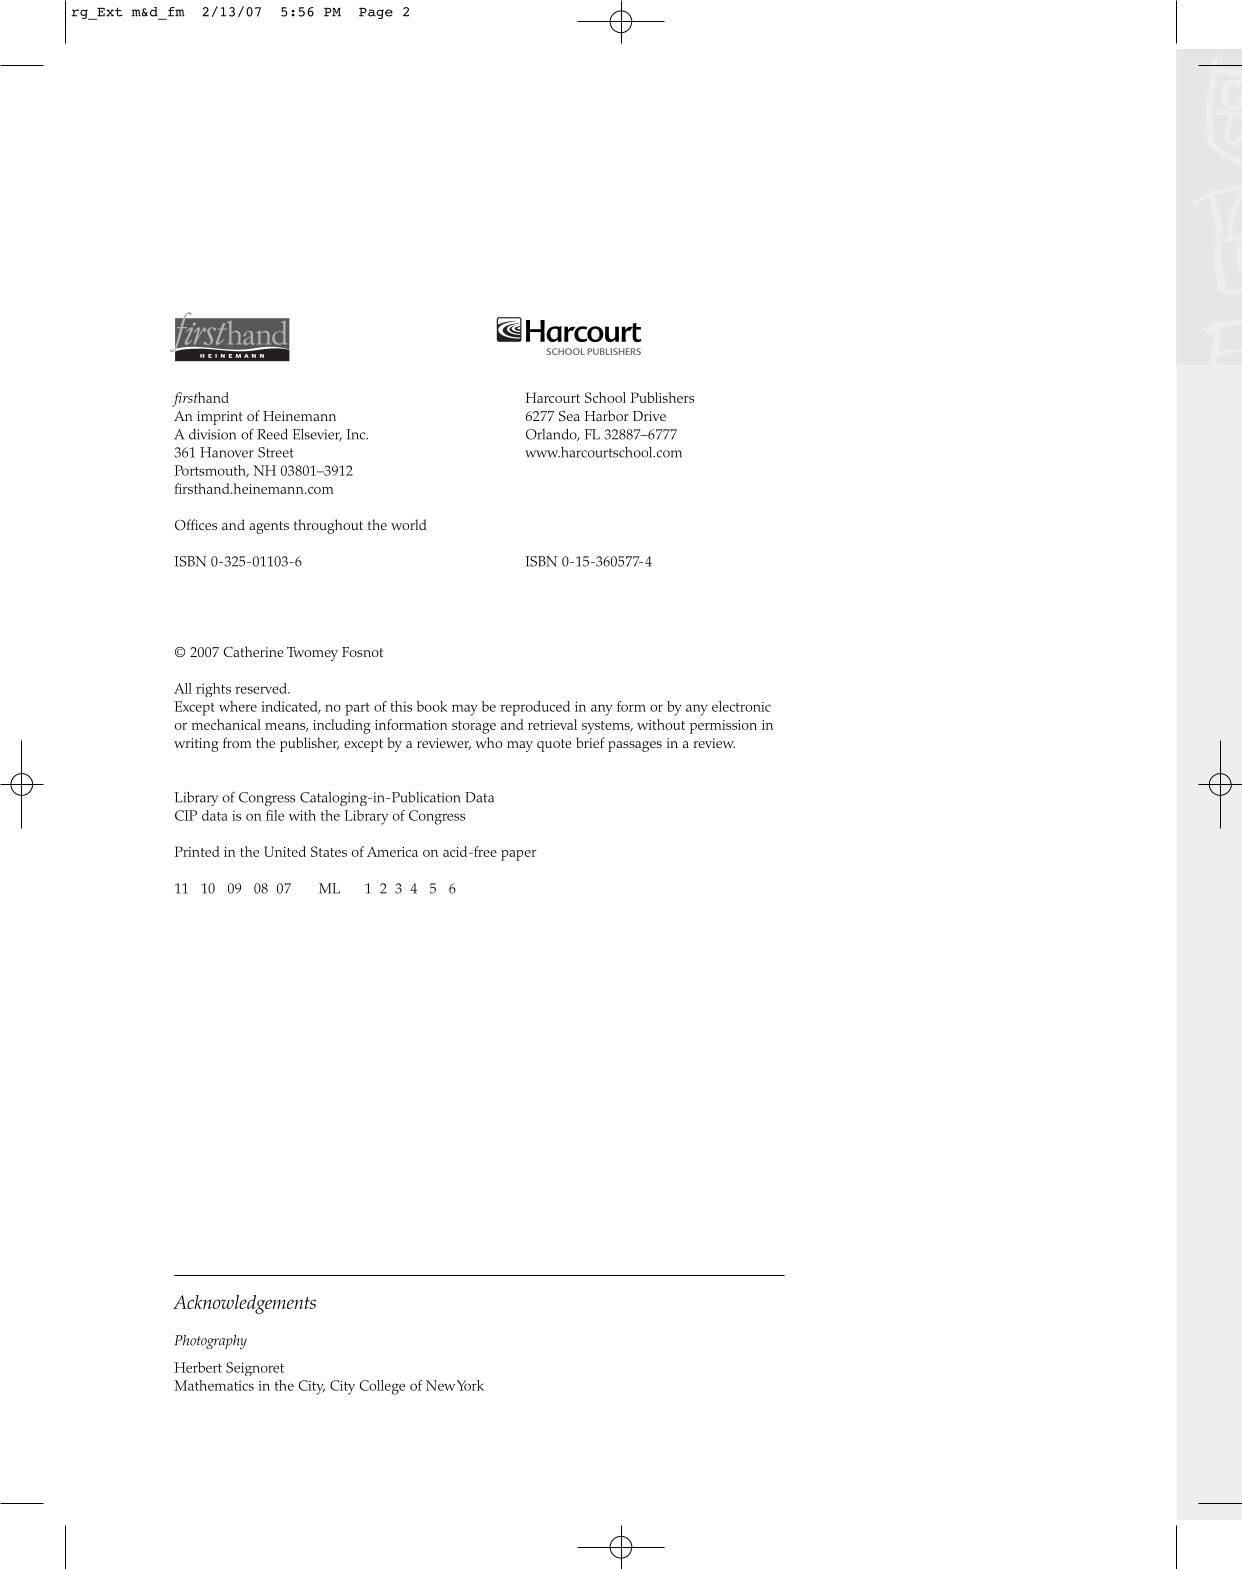 This document has height=1569, width=1242. Describe the element at coordinates (741, 706) in the document. I see `electronic` at that location.
